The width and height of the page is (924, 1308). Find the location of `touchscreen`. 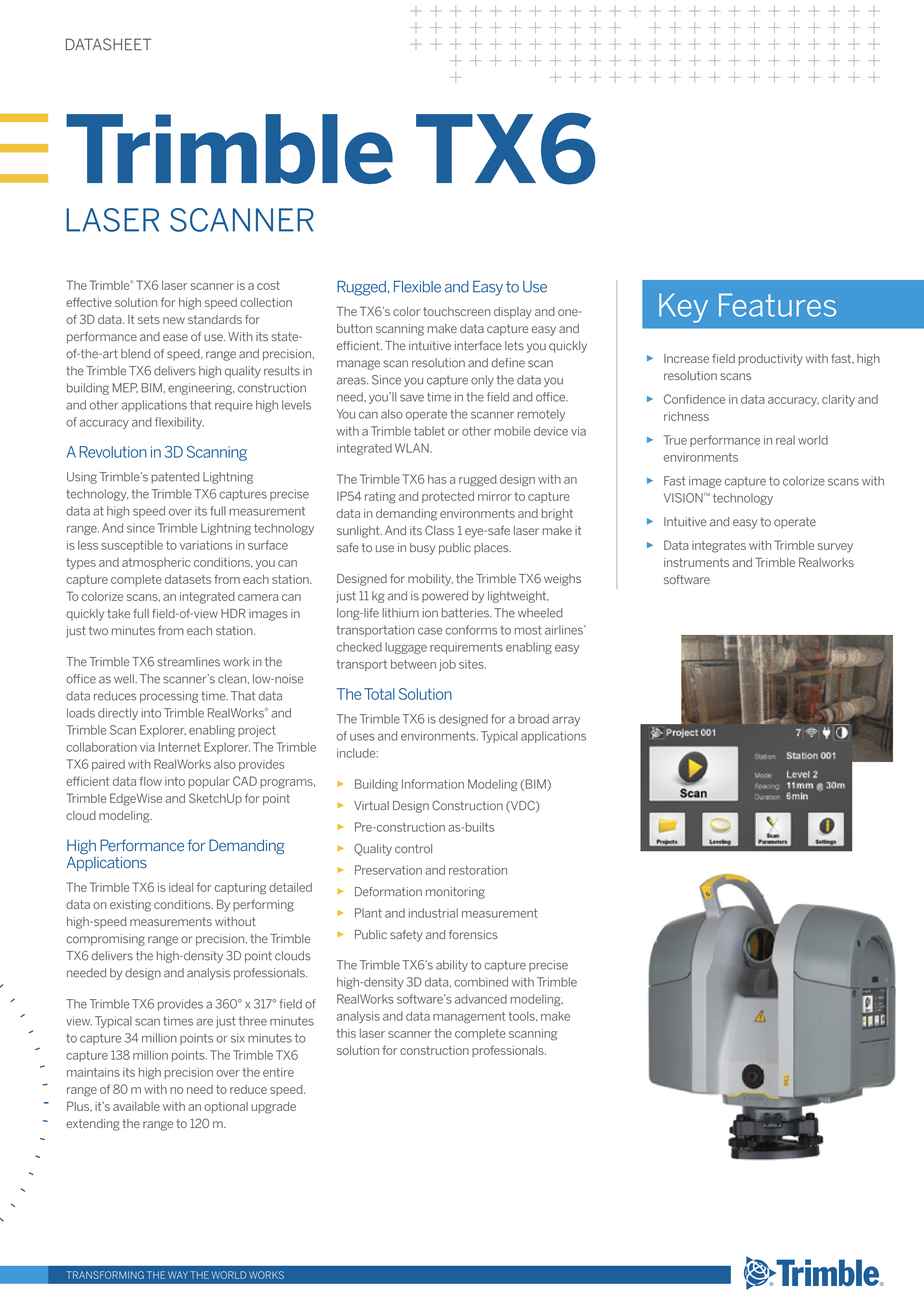

touchscreen is located at coordinates (457, 311).
